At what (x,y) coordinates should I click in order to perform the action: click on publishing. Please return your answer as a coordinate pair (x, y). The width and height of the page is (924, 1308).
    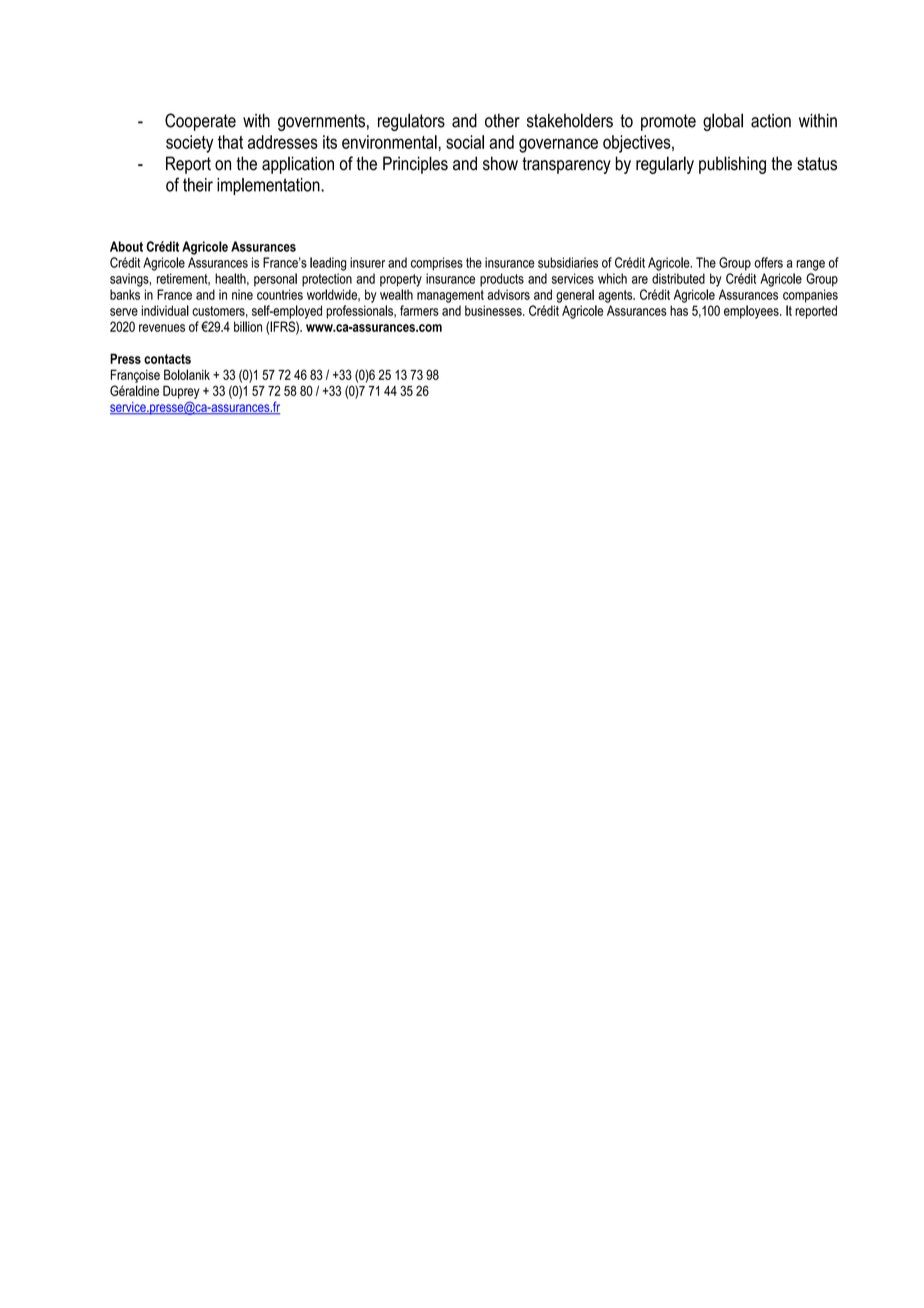
    Looking at the image, I should click on (732, 165).
